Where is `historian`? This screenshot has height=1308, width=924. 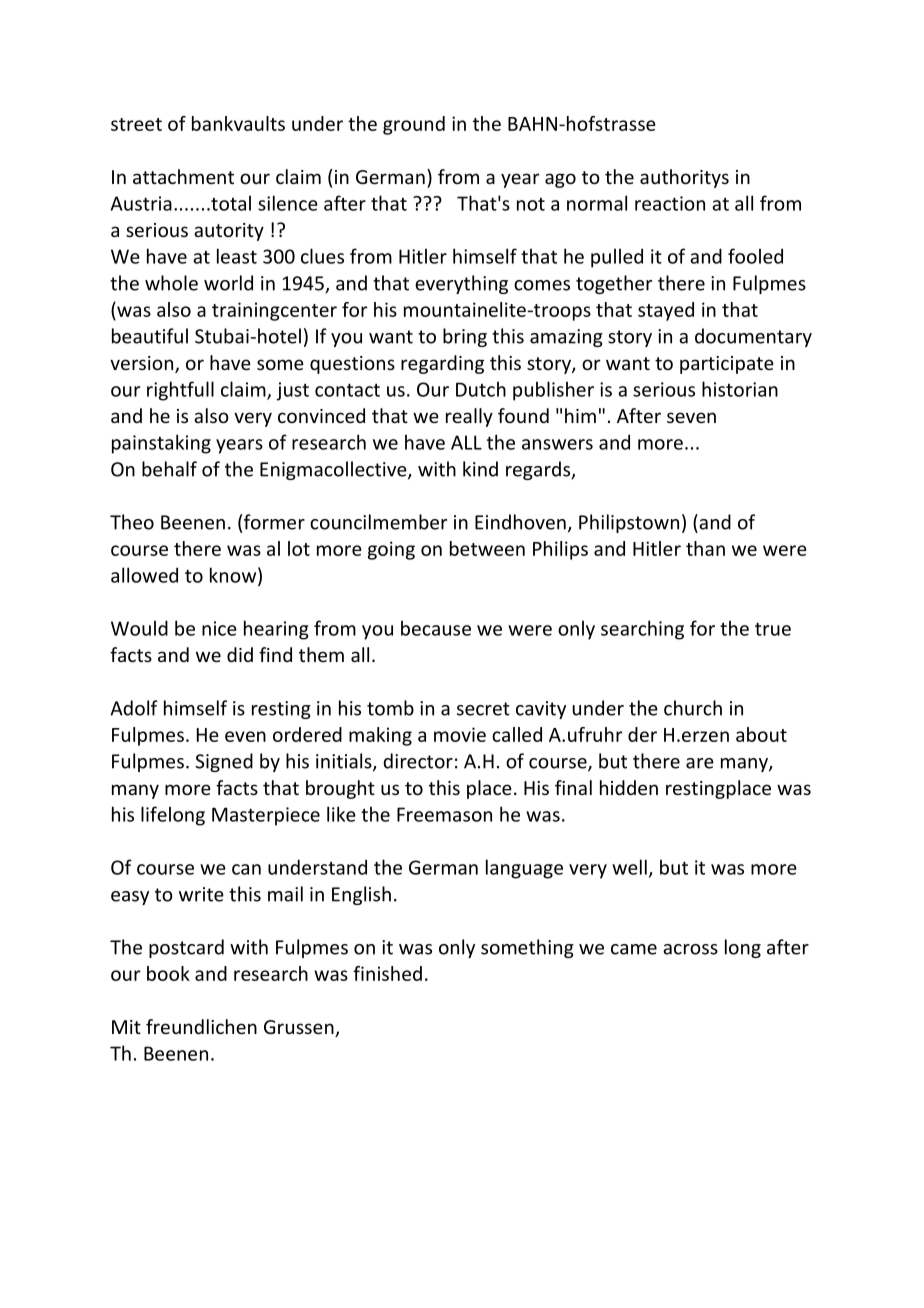 historian is located at coordinates (740, 389).
